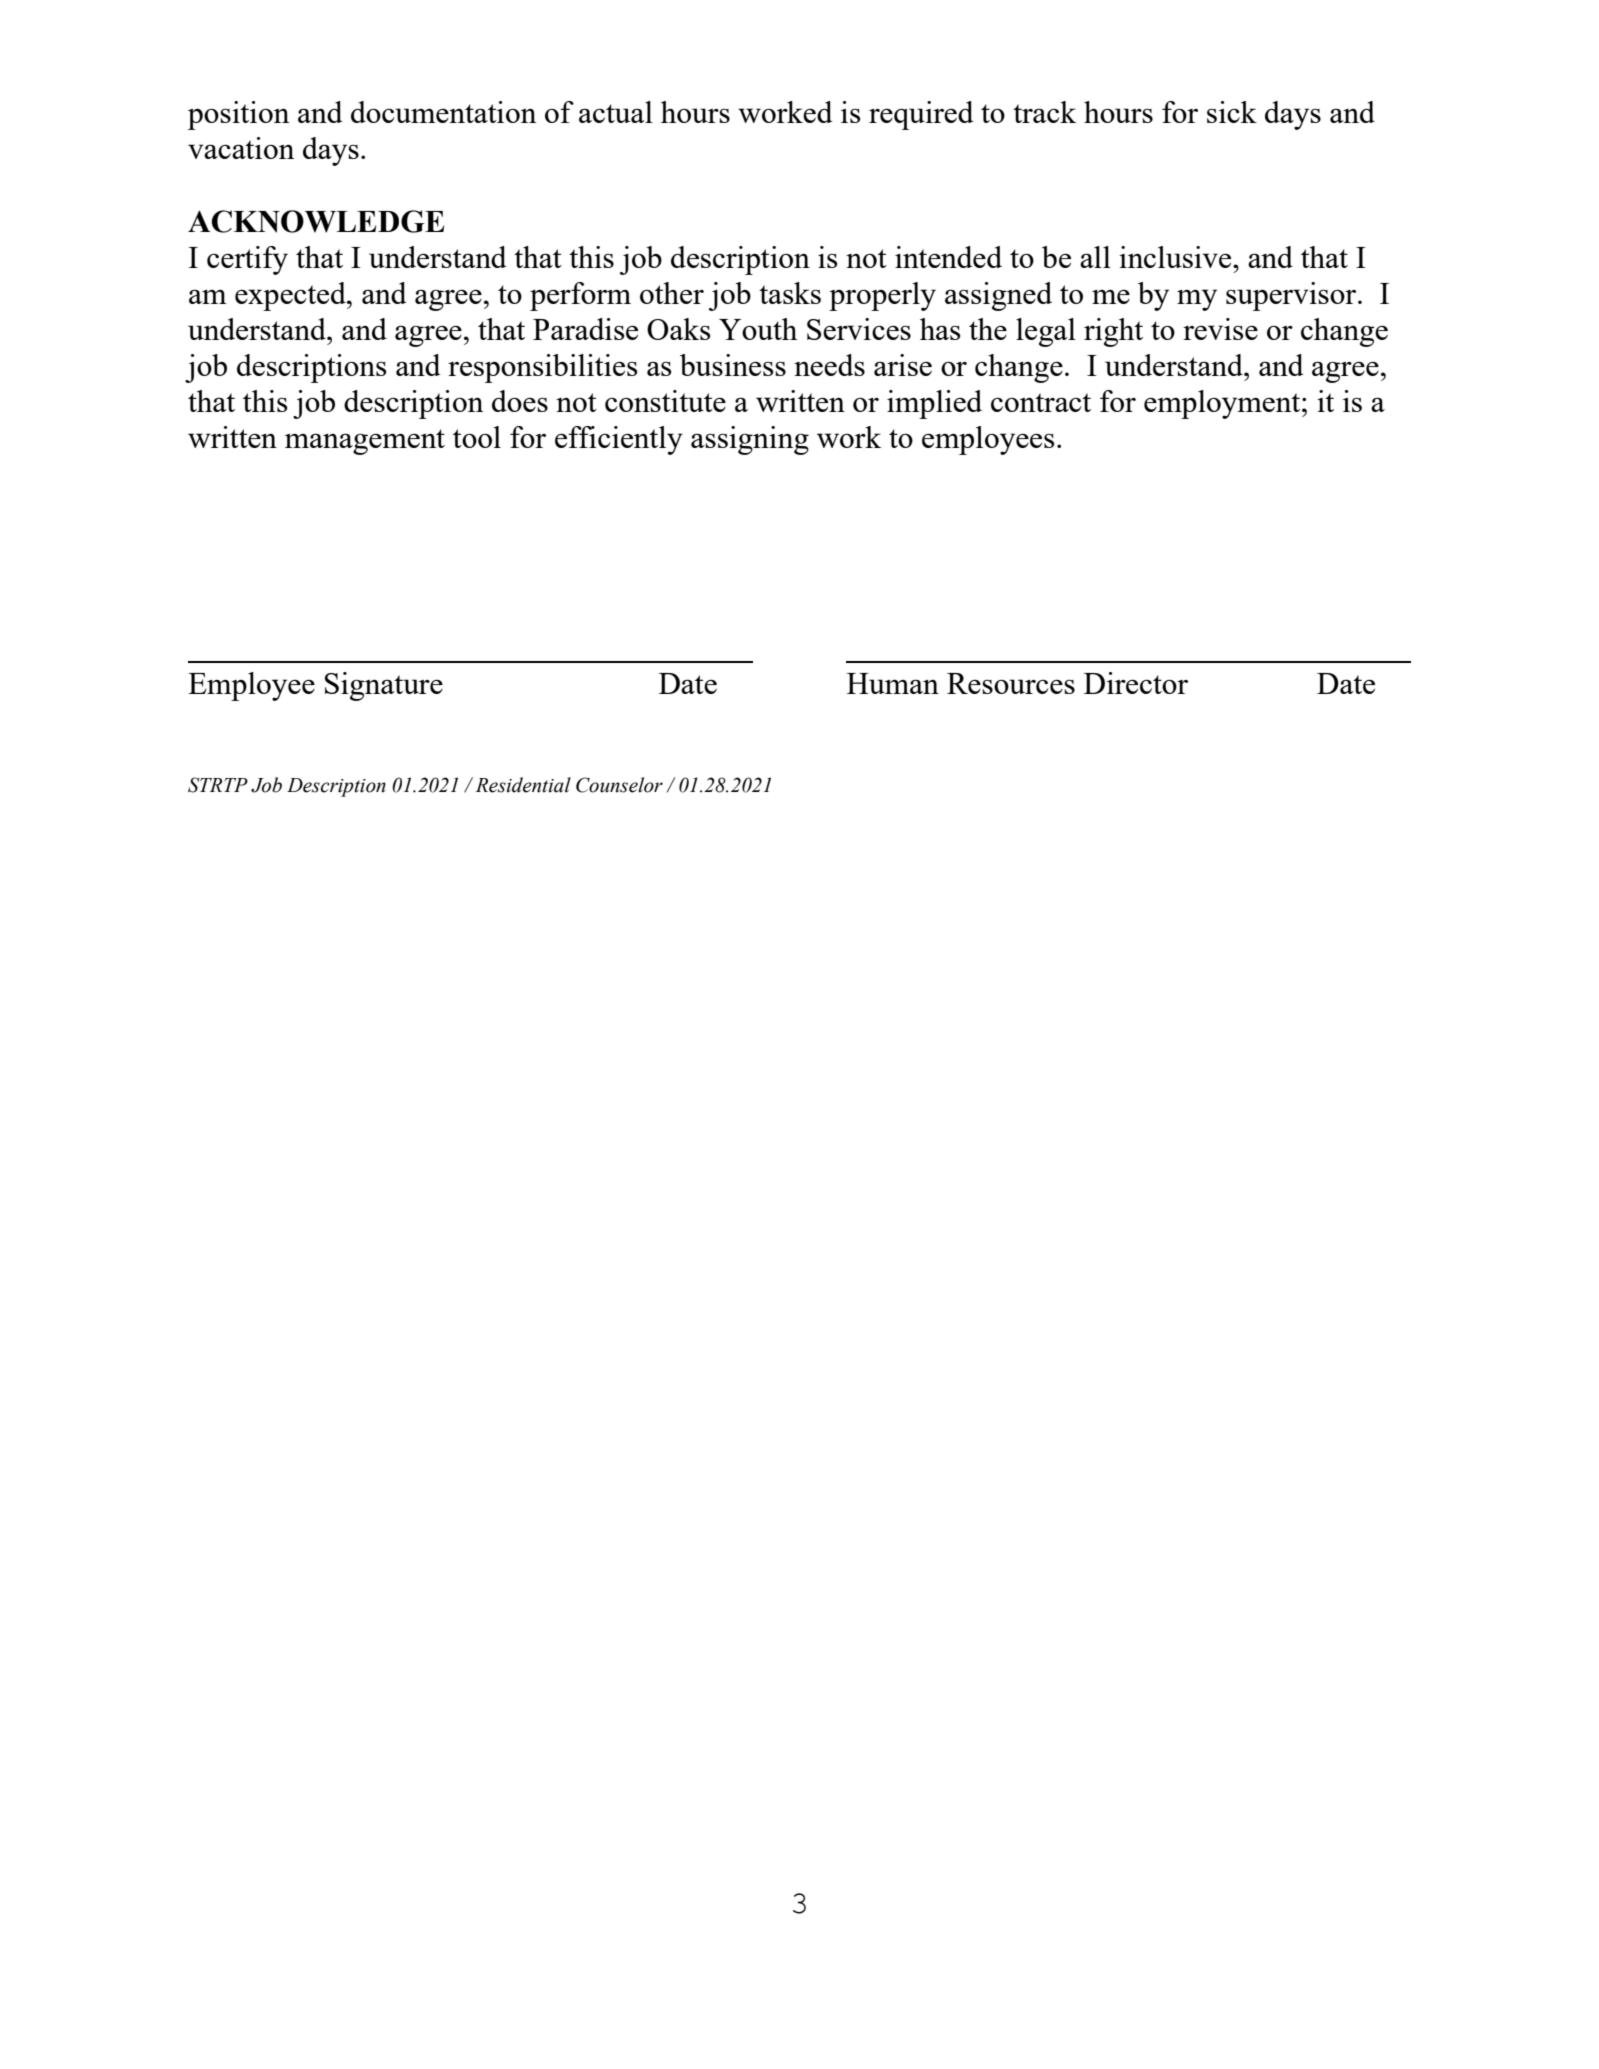 This screenshot has height=2069, width=1599. I want to click on Residential, so click(523, 785).
